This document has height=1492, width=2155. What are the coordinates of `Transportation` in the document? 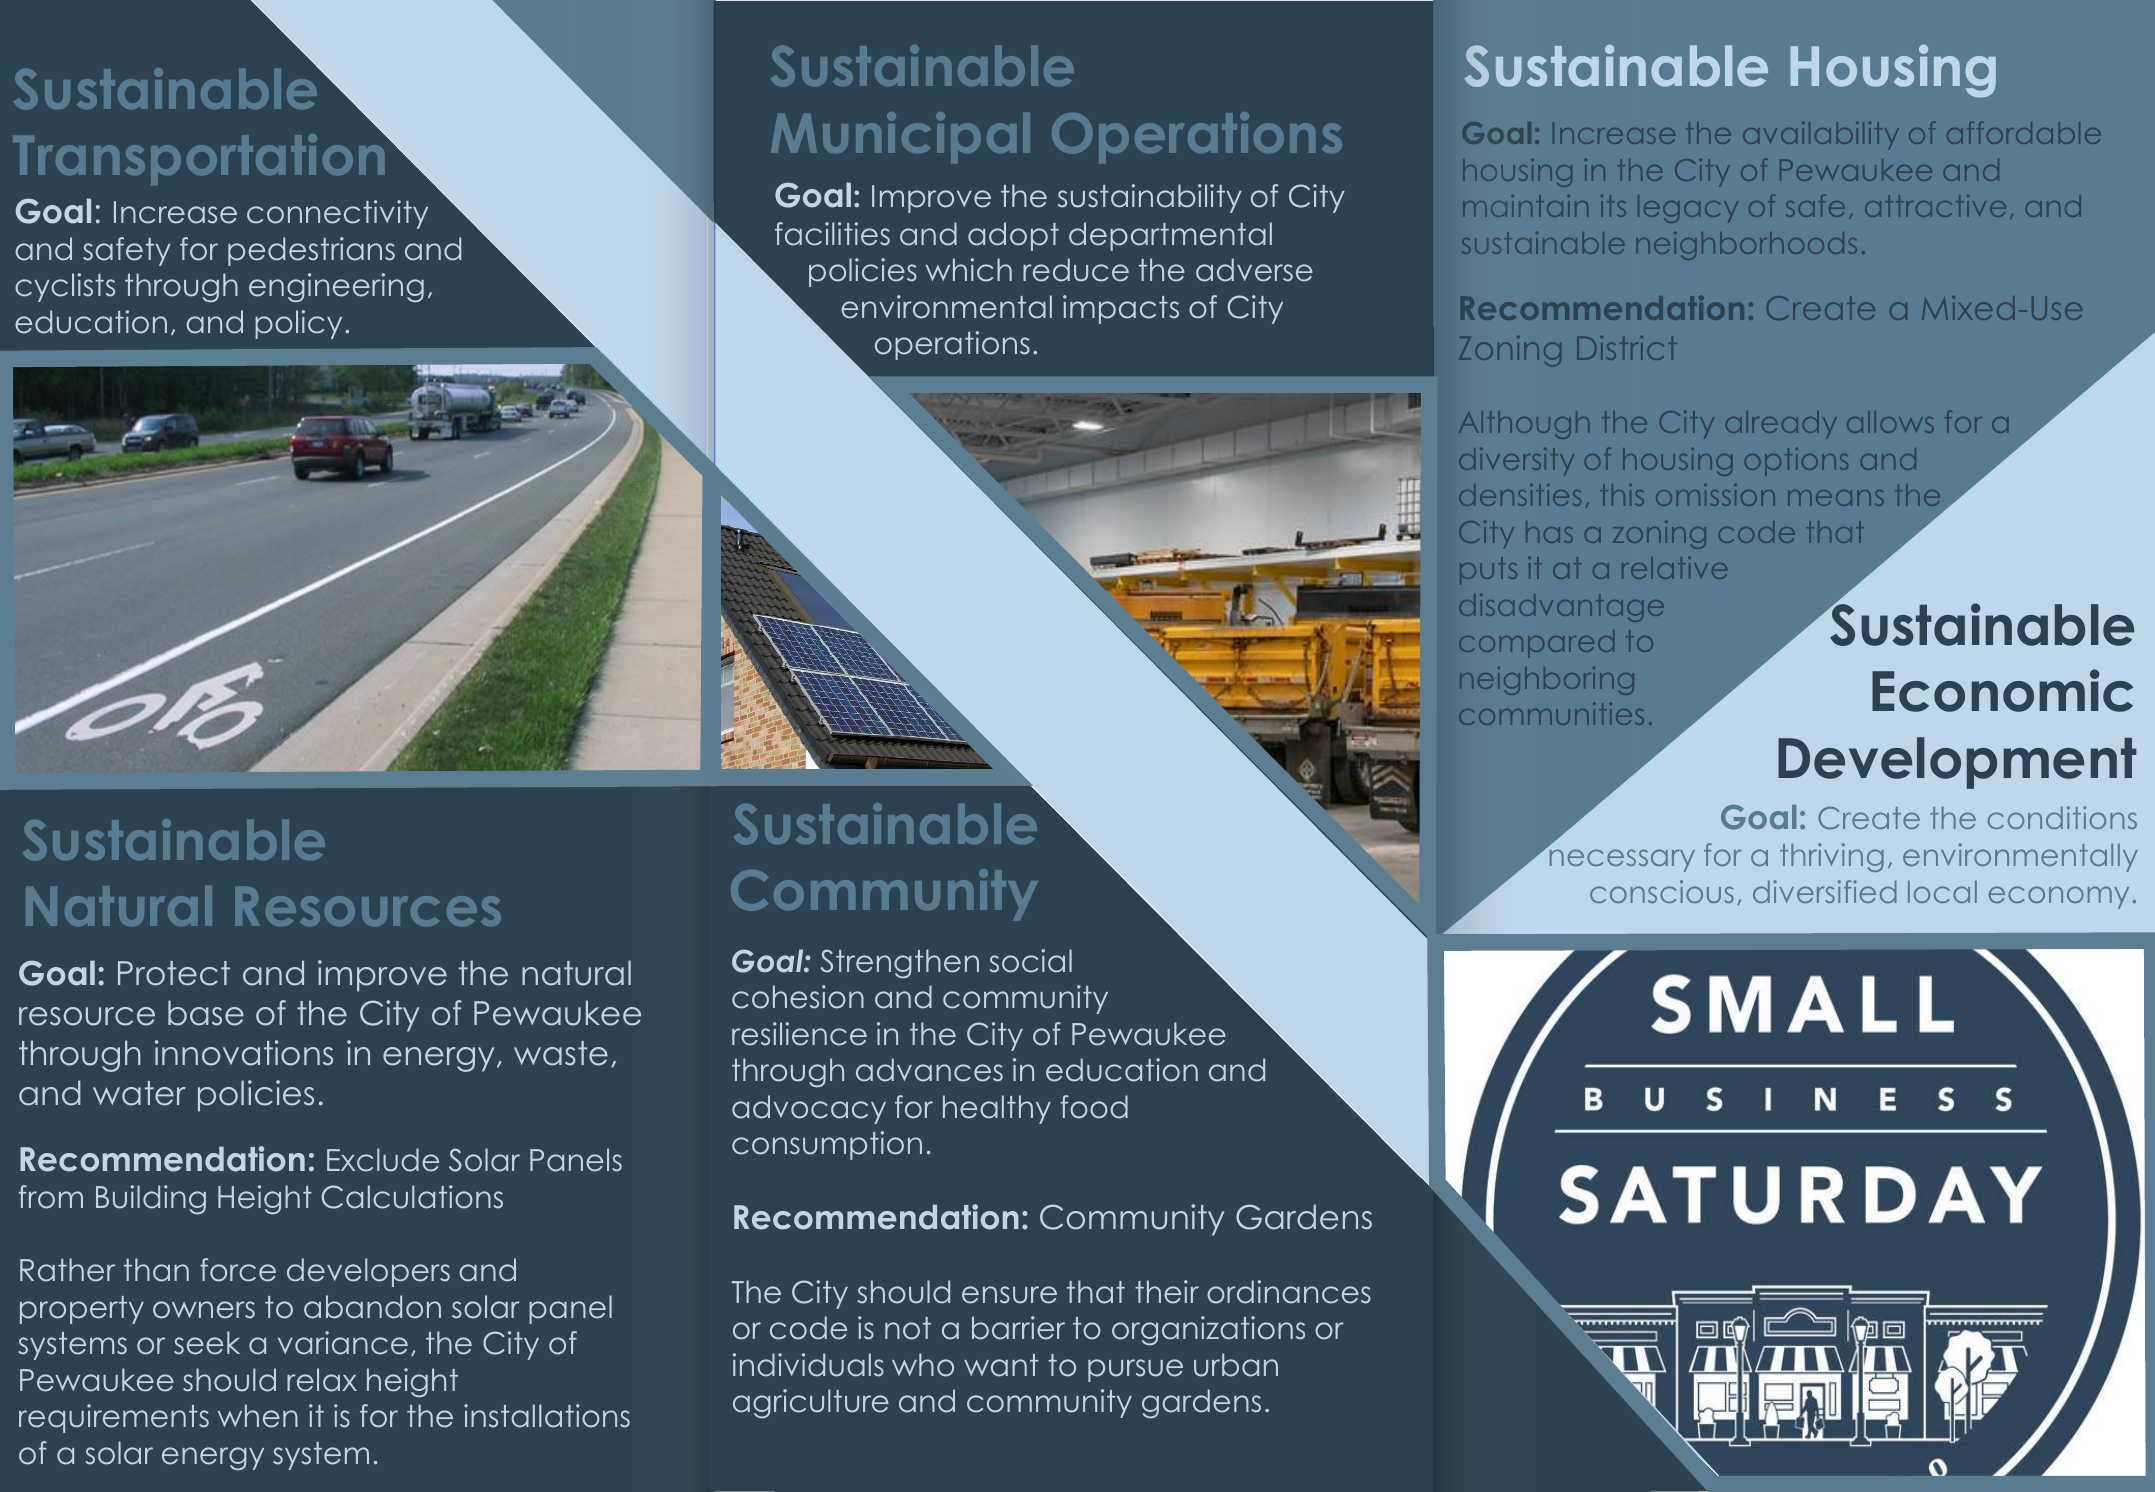 It's located at (200, 158).
